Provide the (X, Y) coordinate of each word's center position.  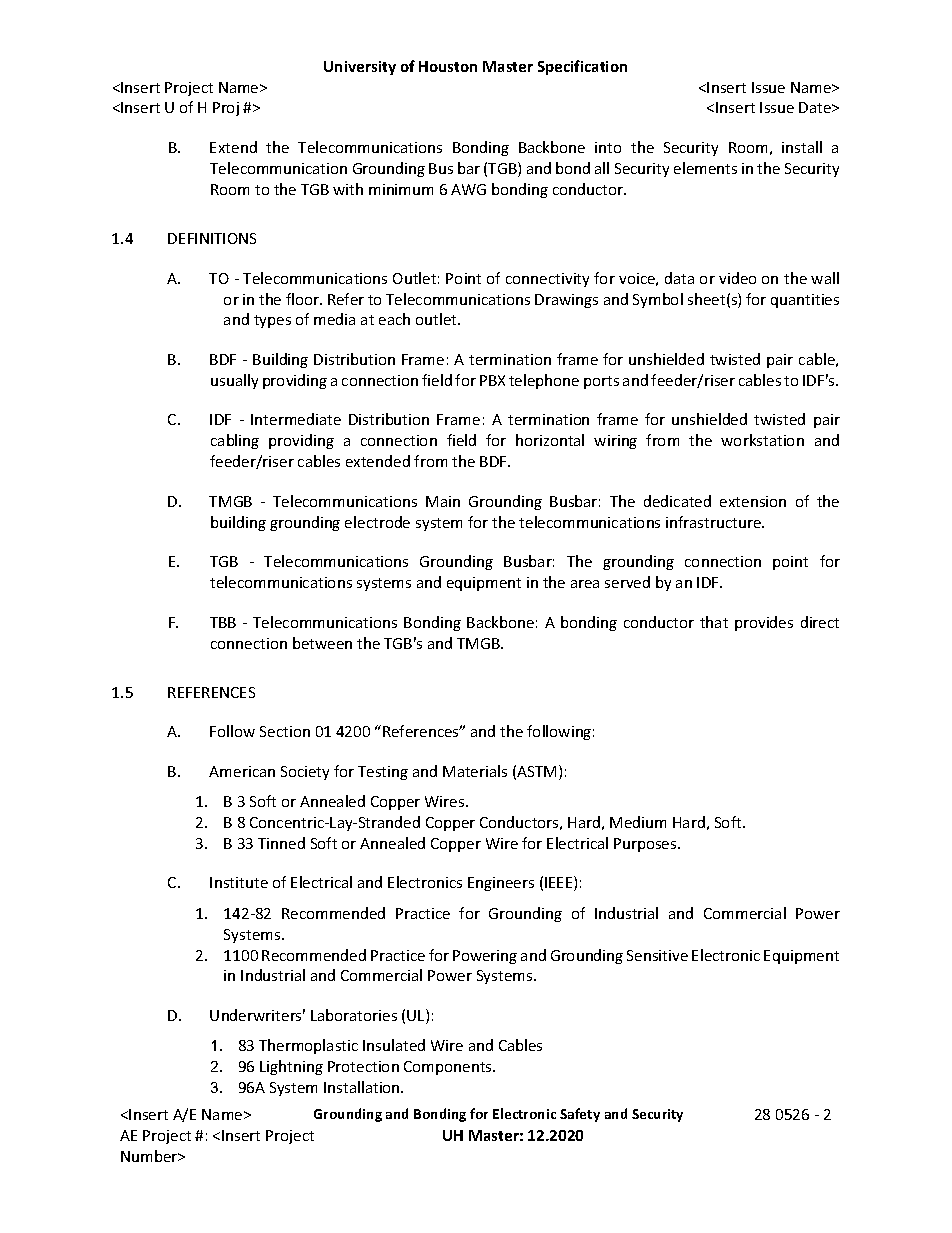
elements (705, 168)
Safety (580, 1115)
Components (449, 1068)
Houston (448, 66)
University (360, 68)
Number (150, 1156)
